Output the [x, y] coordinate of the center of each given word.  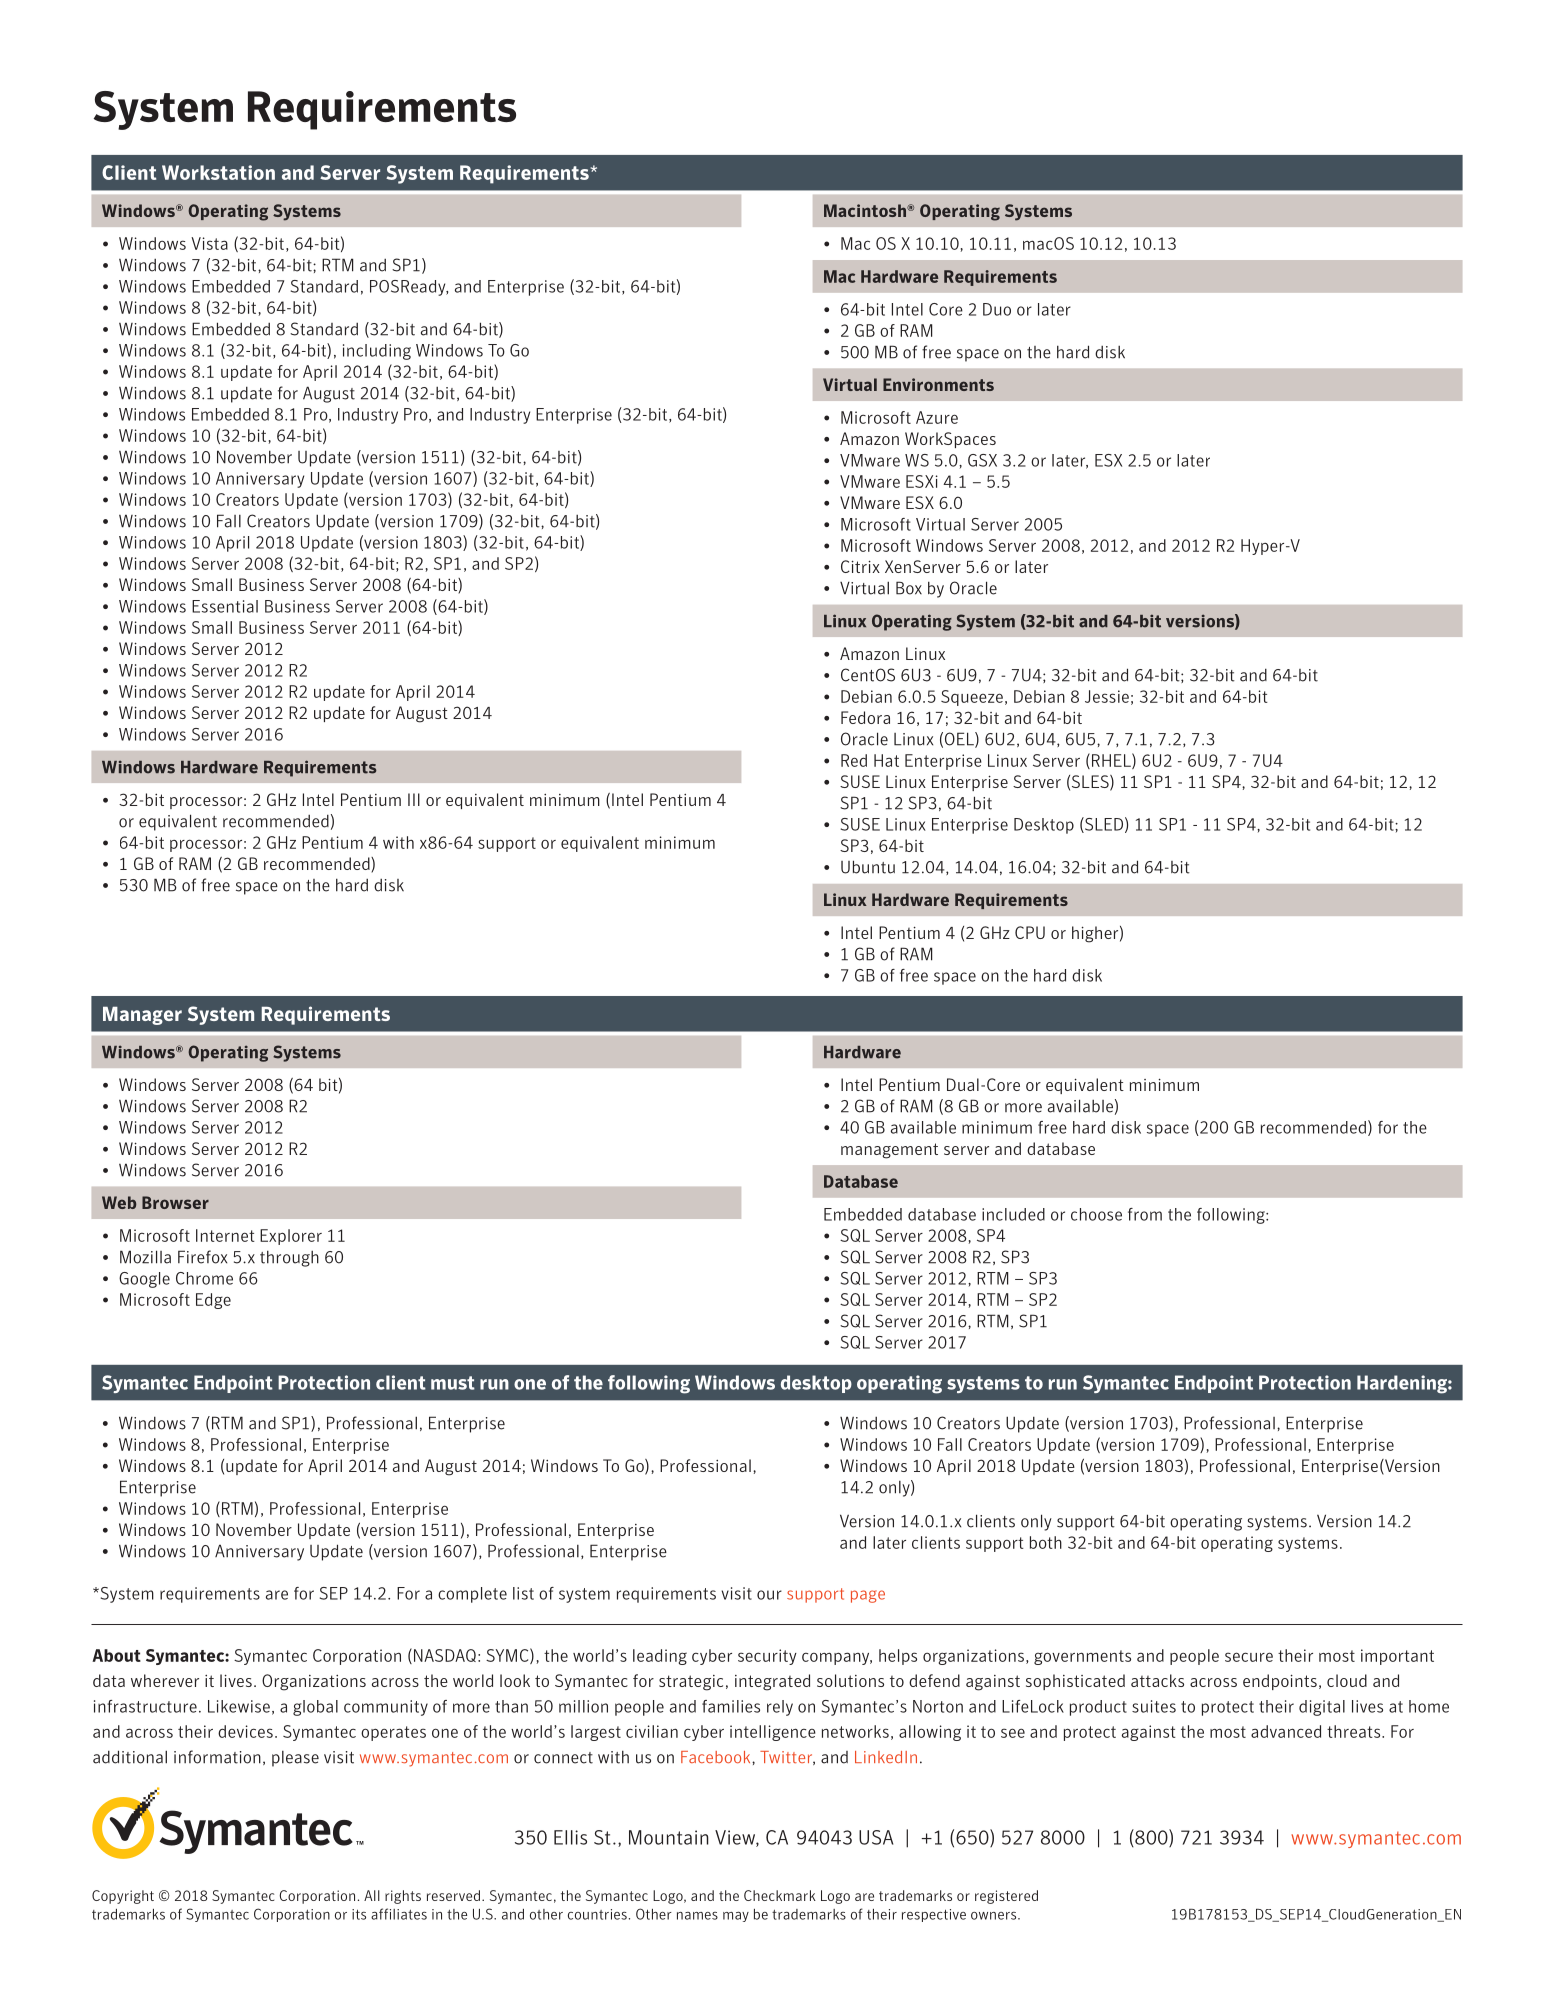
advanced [1286, 1731]
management [889, 1151]
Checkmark [780, 1895]
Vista [209, 243]
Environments [938, 384]
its [359, 1914]
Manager [142, 1016]
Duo [997, 309]
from [1145, 1214]
